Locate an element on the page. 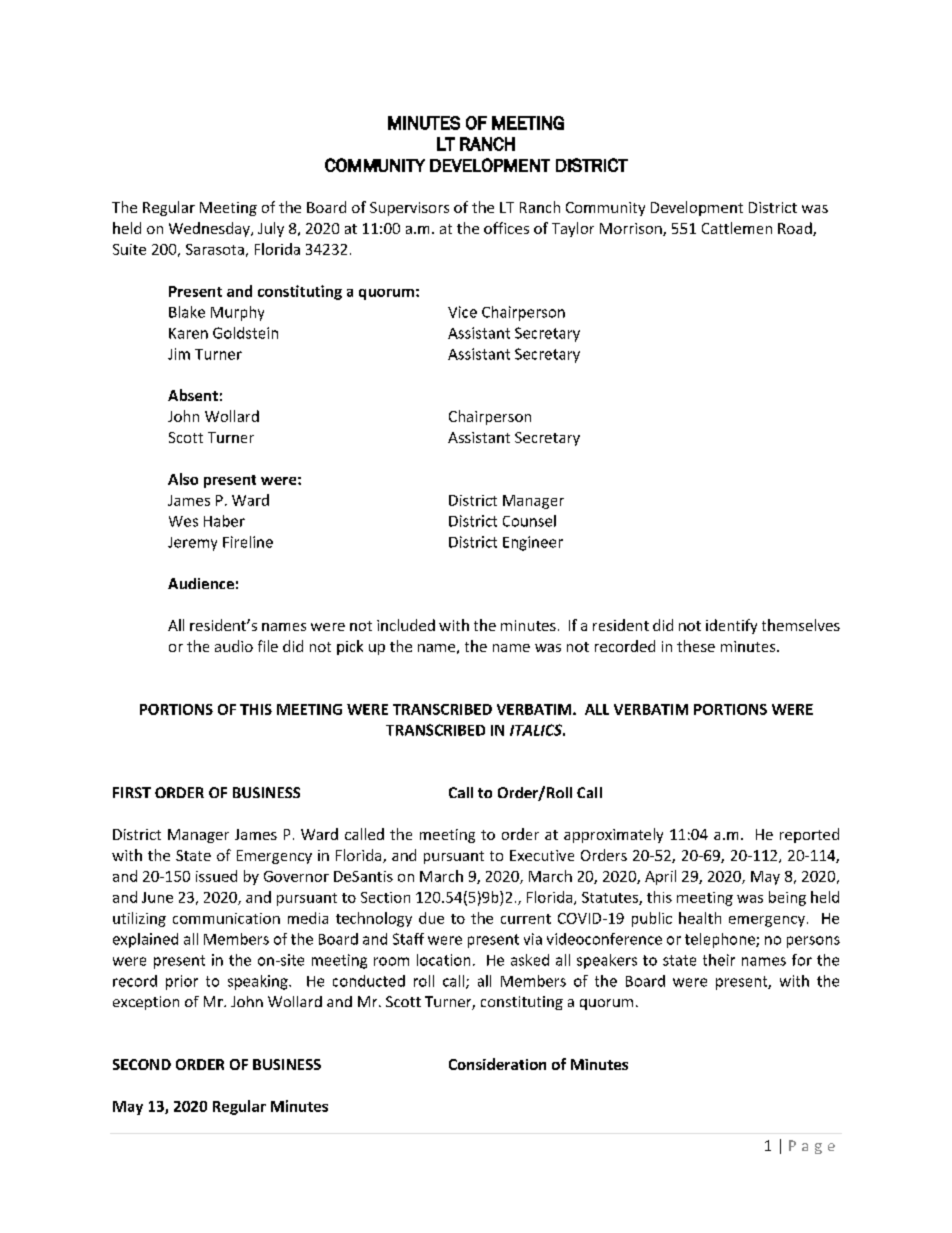 The height and width of the page is (1233, 952). Page is located at coordinates (812, 1147).
